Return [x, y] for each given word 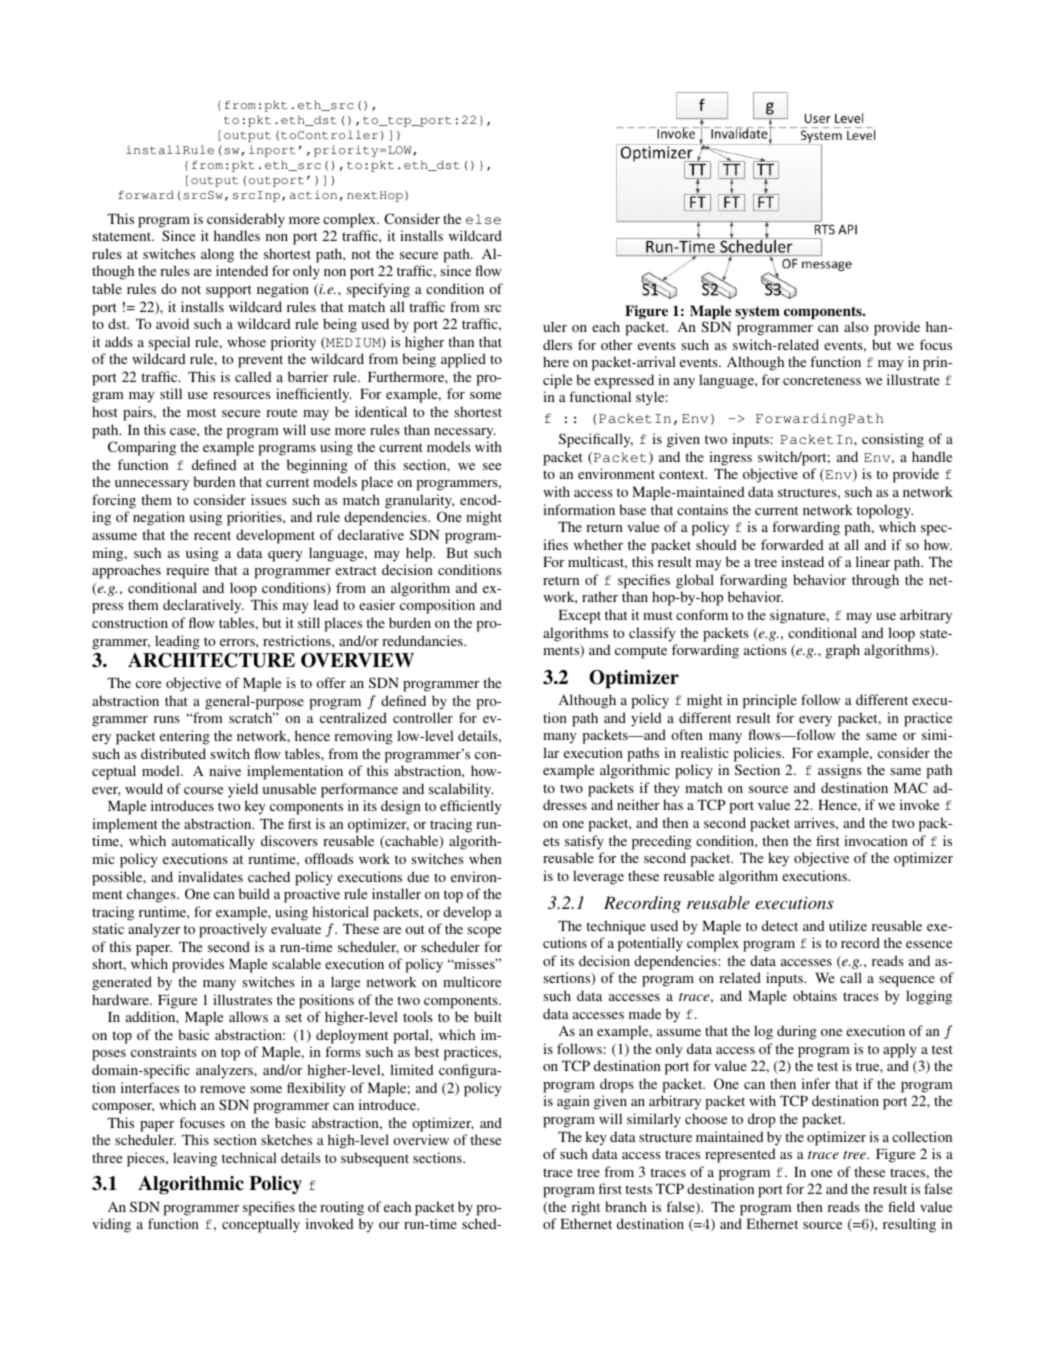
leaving [195, 1159]
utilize [848, 925]
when [485, 858]
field [901, 1206]
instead [802, 561]
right [586, 1208]
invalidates [210, 876]
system [757, 312]
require [187, 571]
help [420, 554]
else [483, 219]
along [217, 255]
